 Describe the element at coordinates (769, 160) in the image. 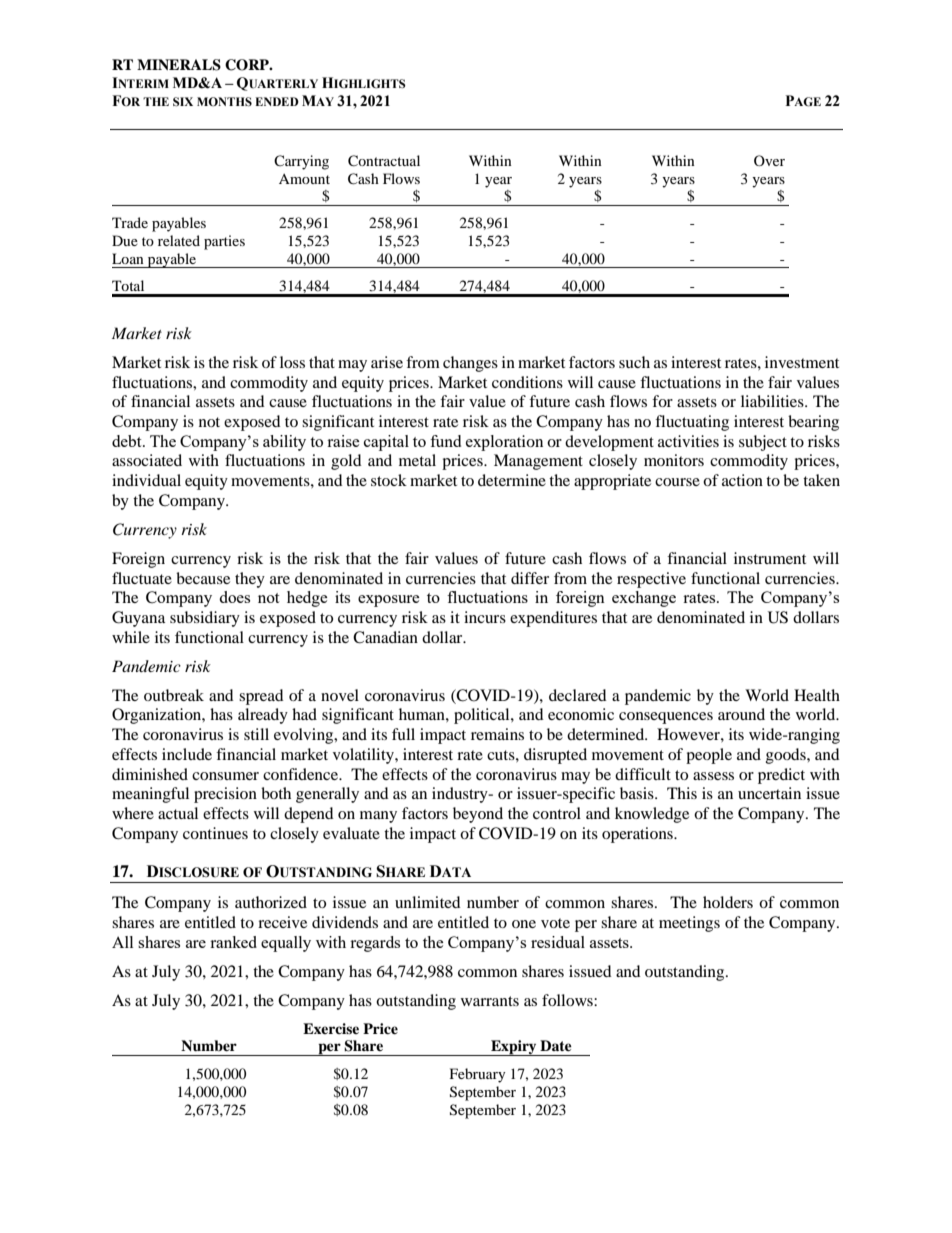

I see `Over` at that location.
